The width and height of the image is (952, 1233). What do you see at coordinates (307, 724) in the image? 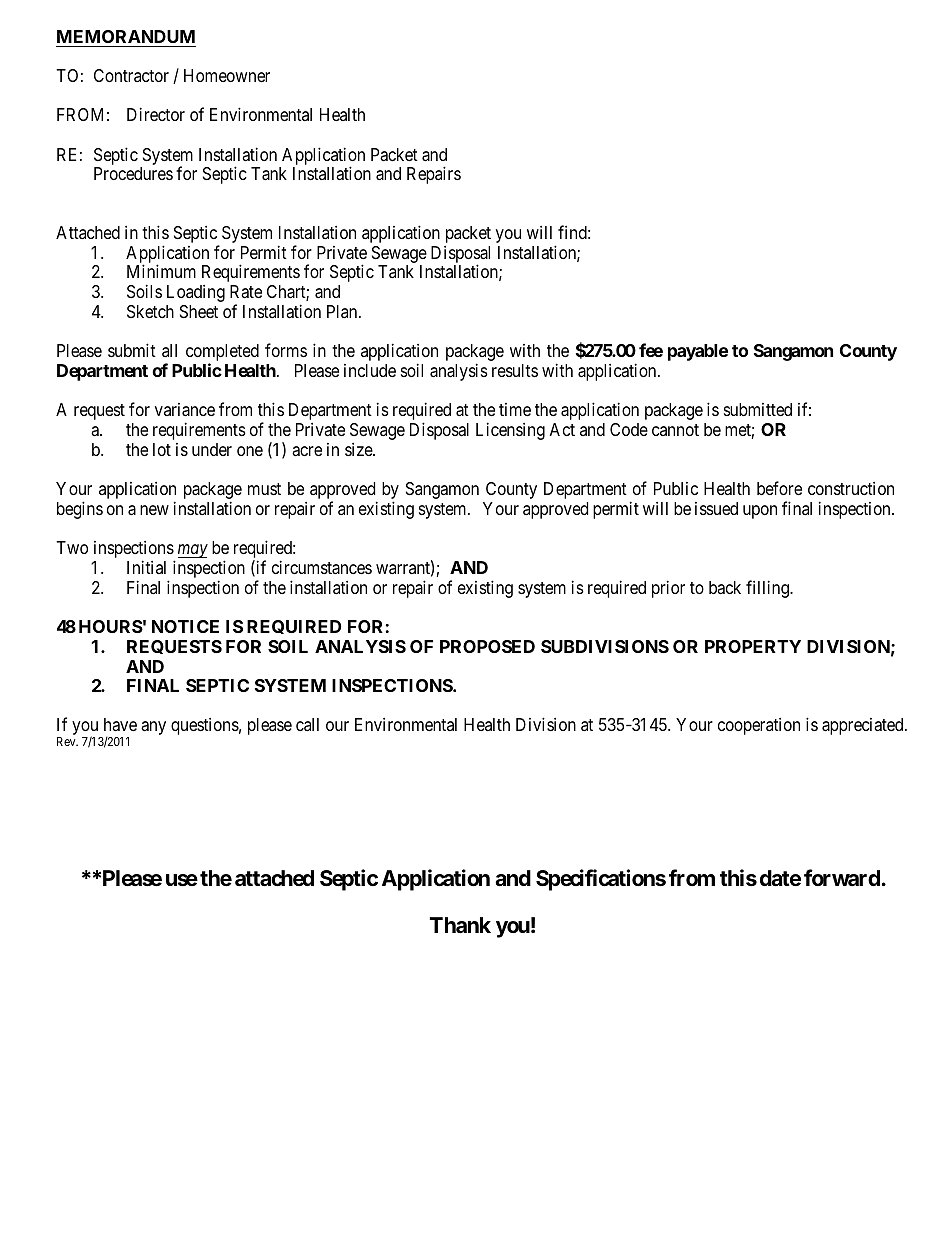
I see `call` at bounding box center [307, 724].
